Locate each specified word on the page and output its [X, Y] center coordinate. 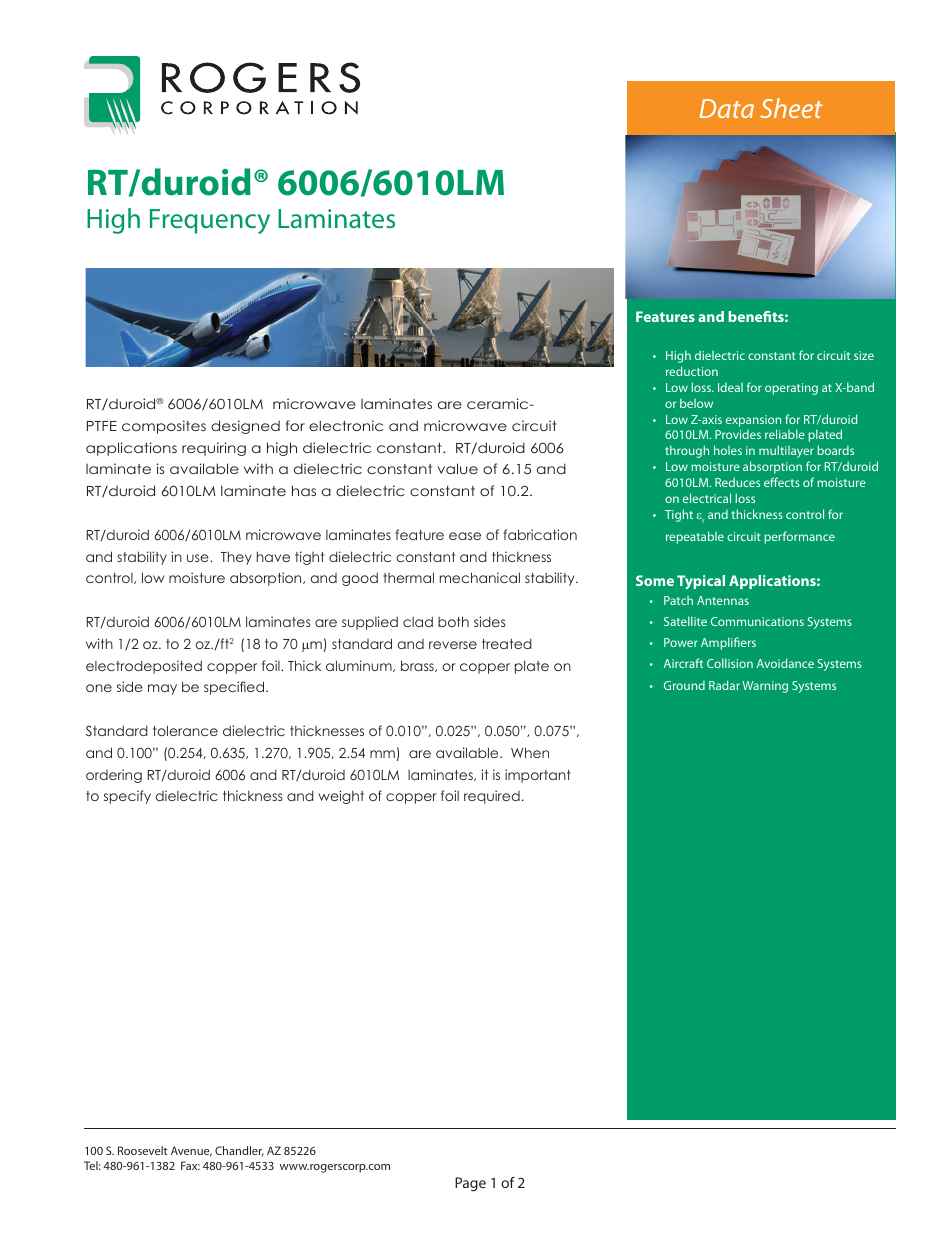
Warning [765, 687]
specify [127, 797]
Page [470, 1184]
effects [782, 482]
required [492, 797]
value [457, 468]
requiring [214, 449]
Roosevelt [143, 1150]
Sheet [791, 108]
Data [726, 108]
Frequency [210, 221]
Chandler [239, 1151]
